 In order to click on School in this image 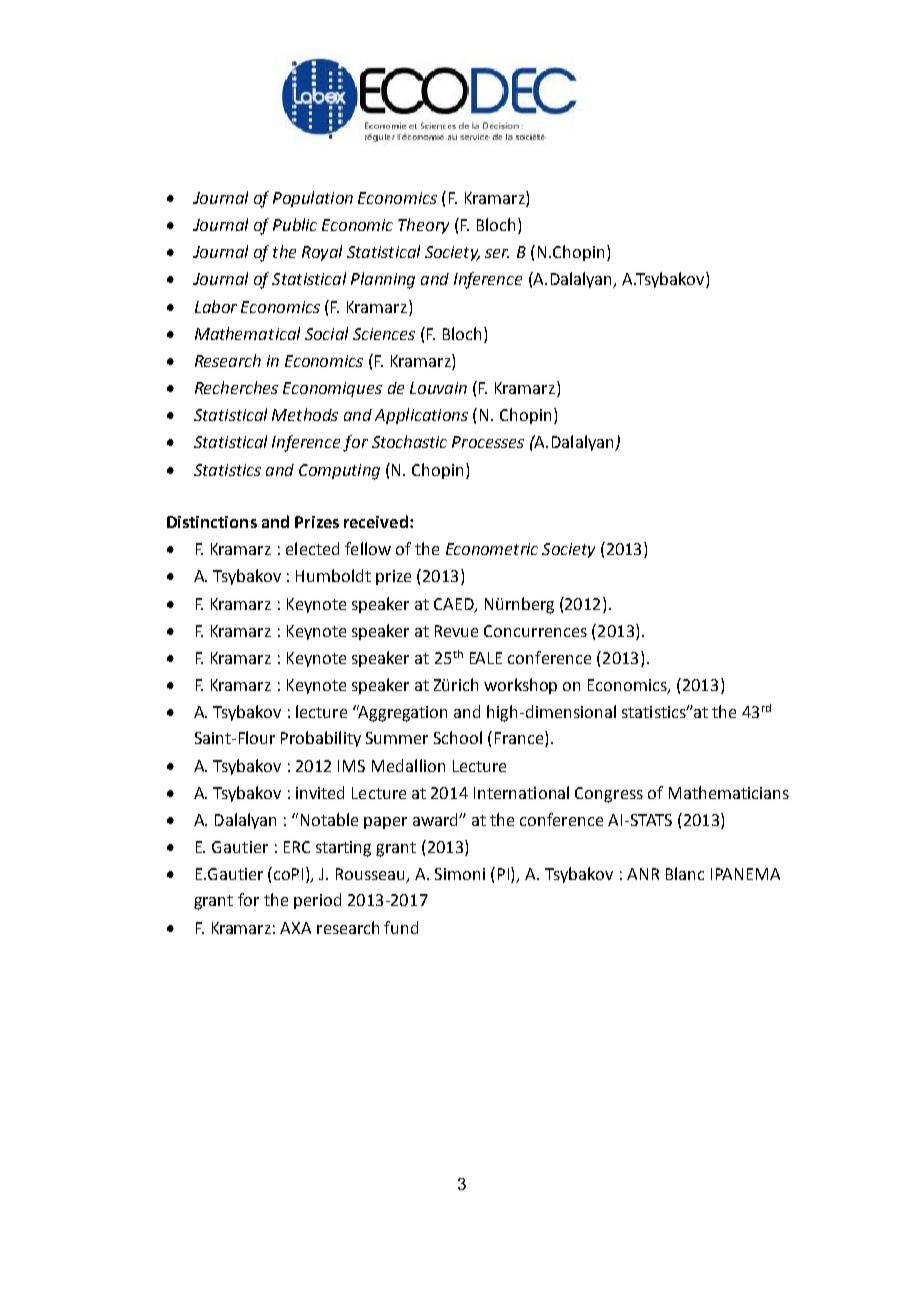, I will do `click(458, 737)`.
